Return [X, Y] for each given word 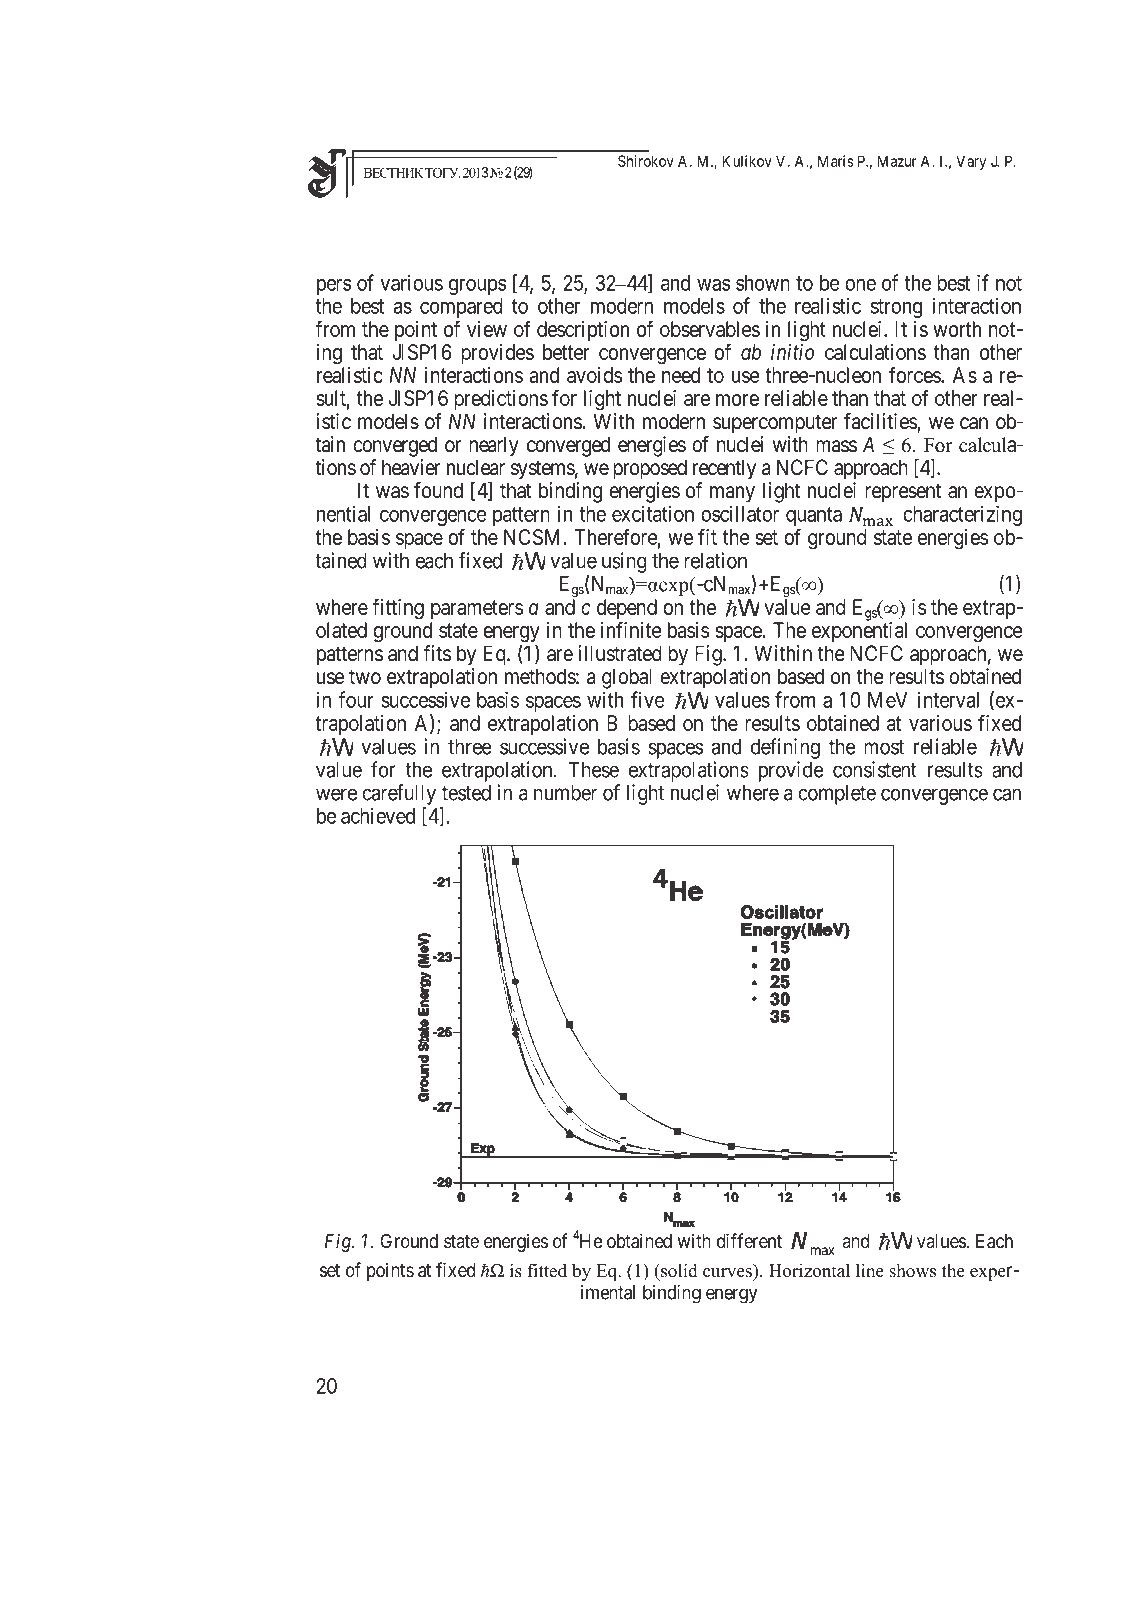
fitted [547, 1270]
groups [477, 287]
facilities [880, 421]
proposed [650, 469]
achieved [378, 816]
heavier [411, 467]
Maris [836, 161]
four [356, 699]
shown [763, 283]
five [648, 699]
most [884, 747]
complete [837, 795]
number [565, 793]
